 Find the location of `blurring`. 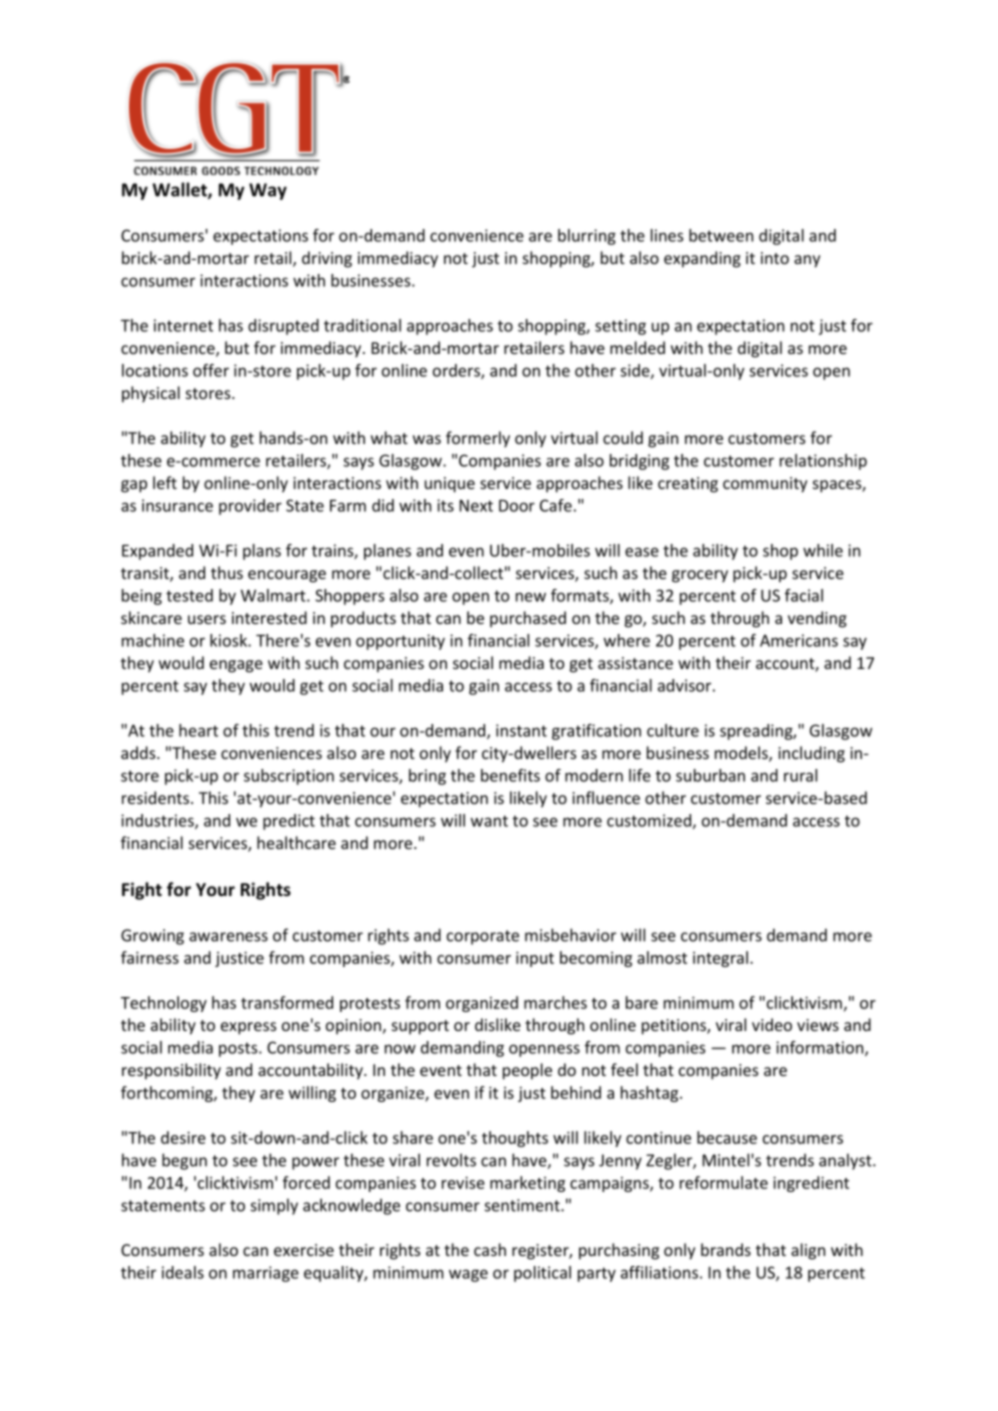

blurring is located at coordinates (587, 237).
